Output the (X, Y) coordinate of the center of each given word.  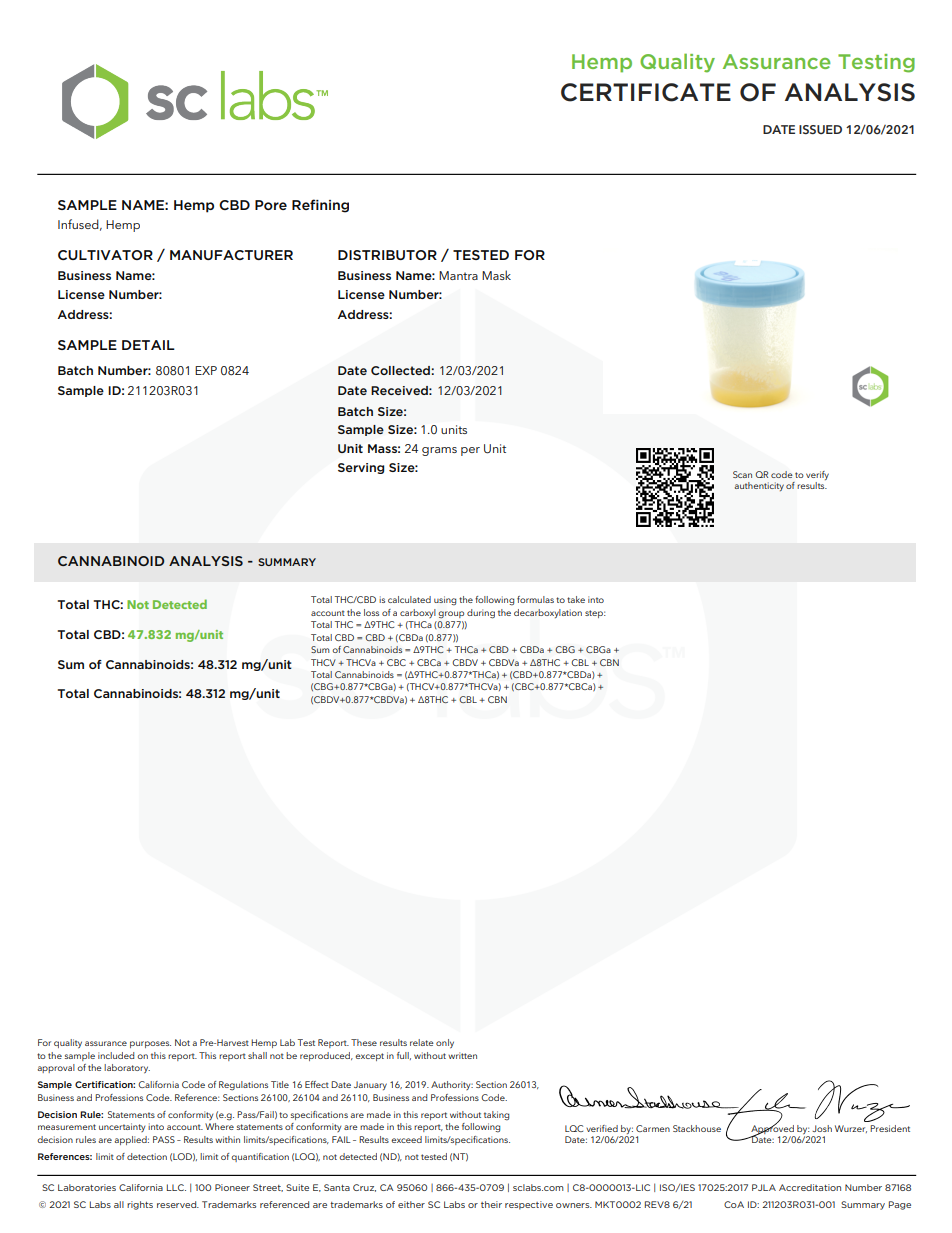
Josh (822, 1128)
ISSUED (820, 129)
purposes (150, 1044)
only (445, 1043)
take (576, 599)
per (470, 451)
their (491, 1204)
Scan (742, 474)
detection (147, 1156)
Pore (271, 205)
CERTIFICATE (646, 92)
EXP (206, 370)
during (481, 614)
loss (371, 612)
